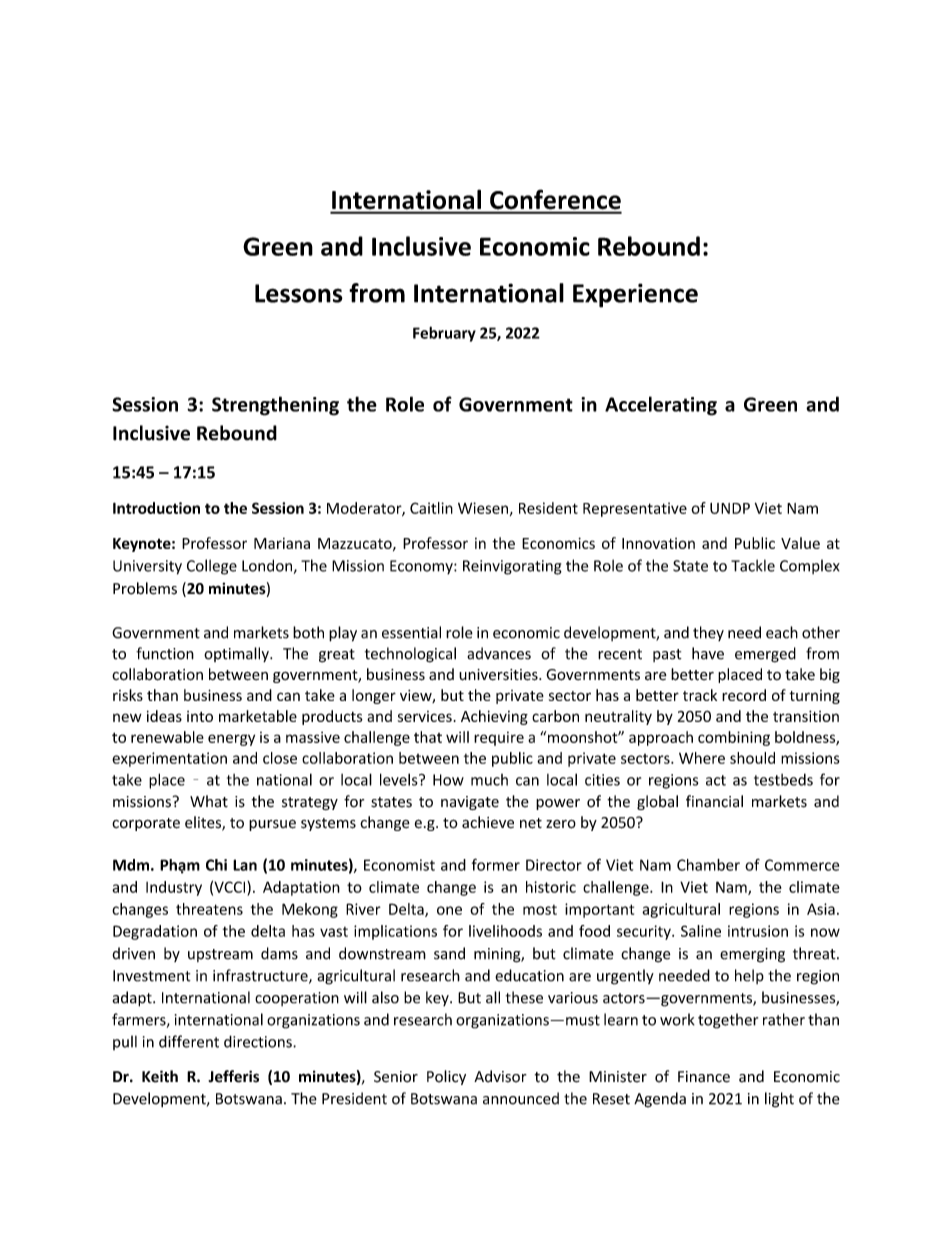 This page has width=952, height=1233. Describe the element at coordinates (299, 293) in the page. I see `Lessons` at that location.
